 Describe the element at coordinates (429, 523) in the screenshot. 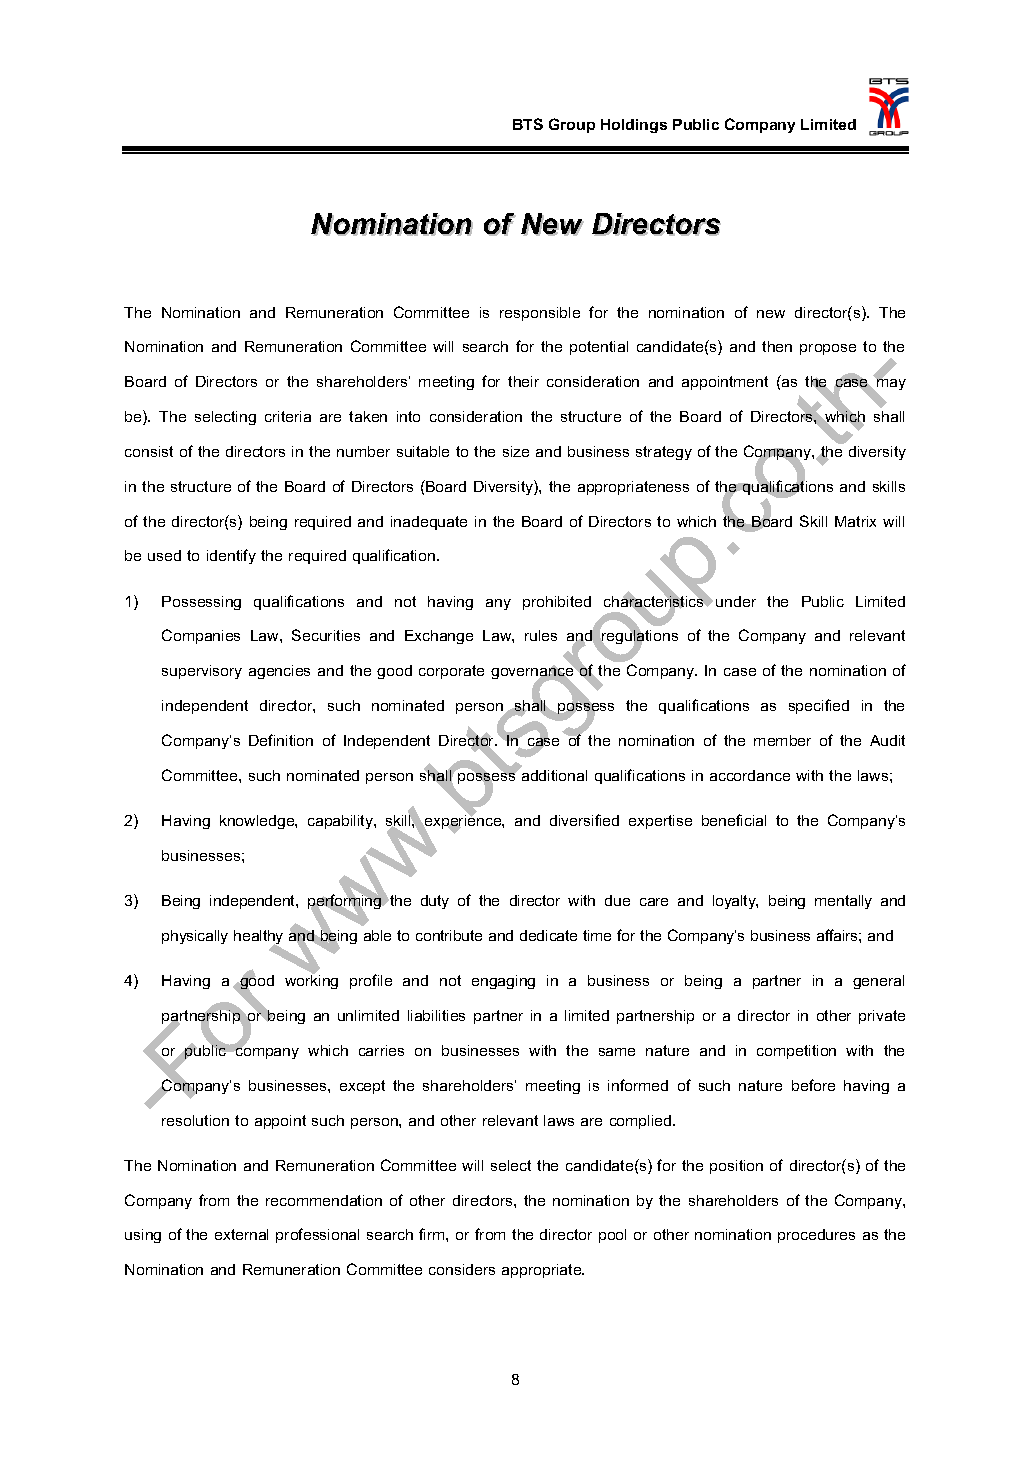

I see `inadequate` at that location.
